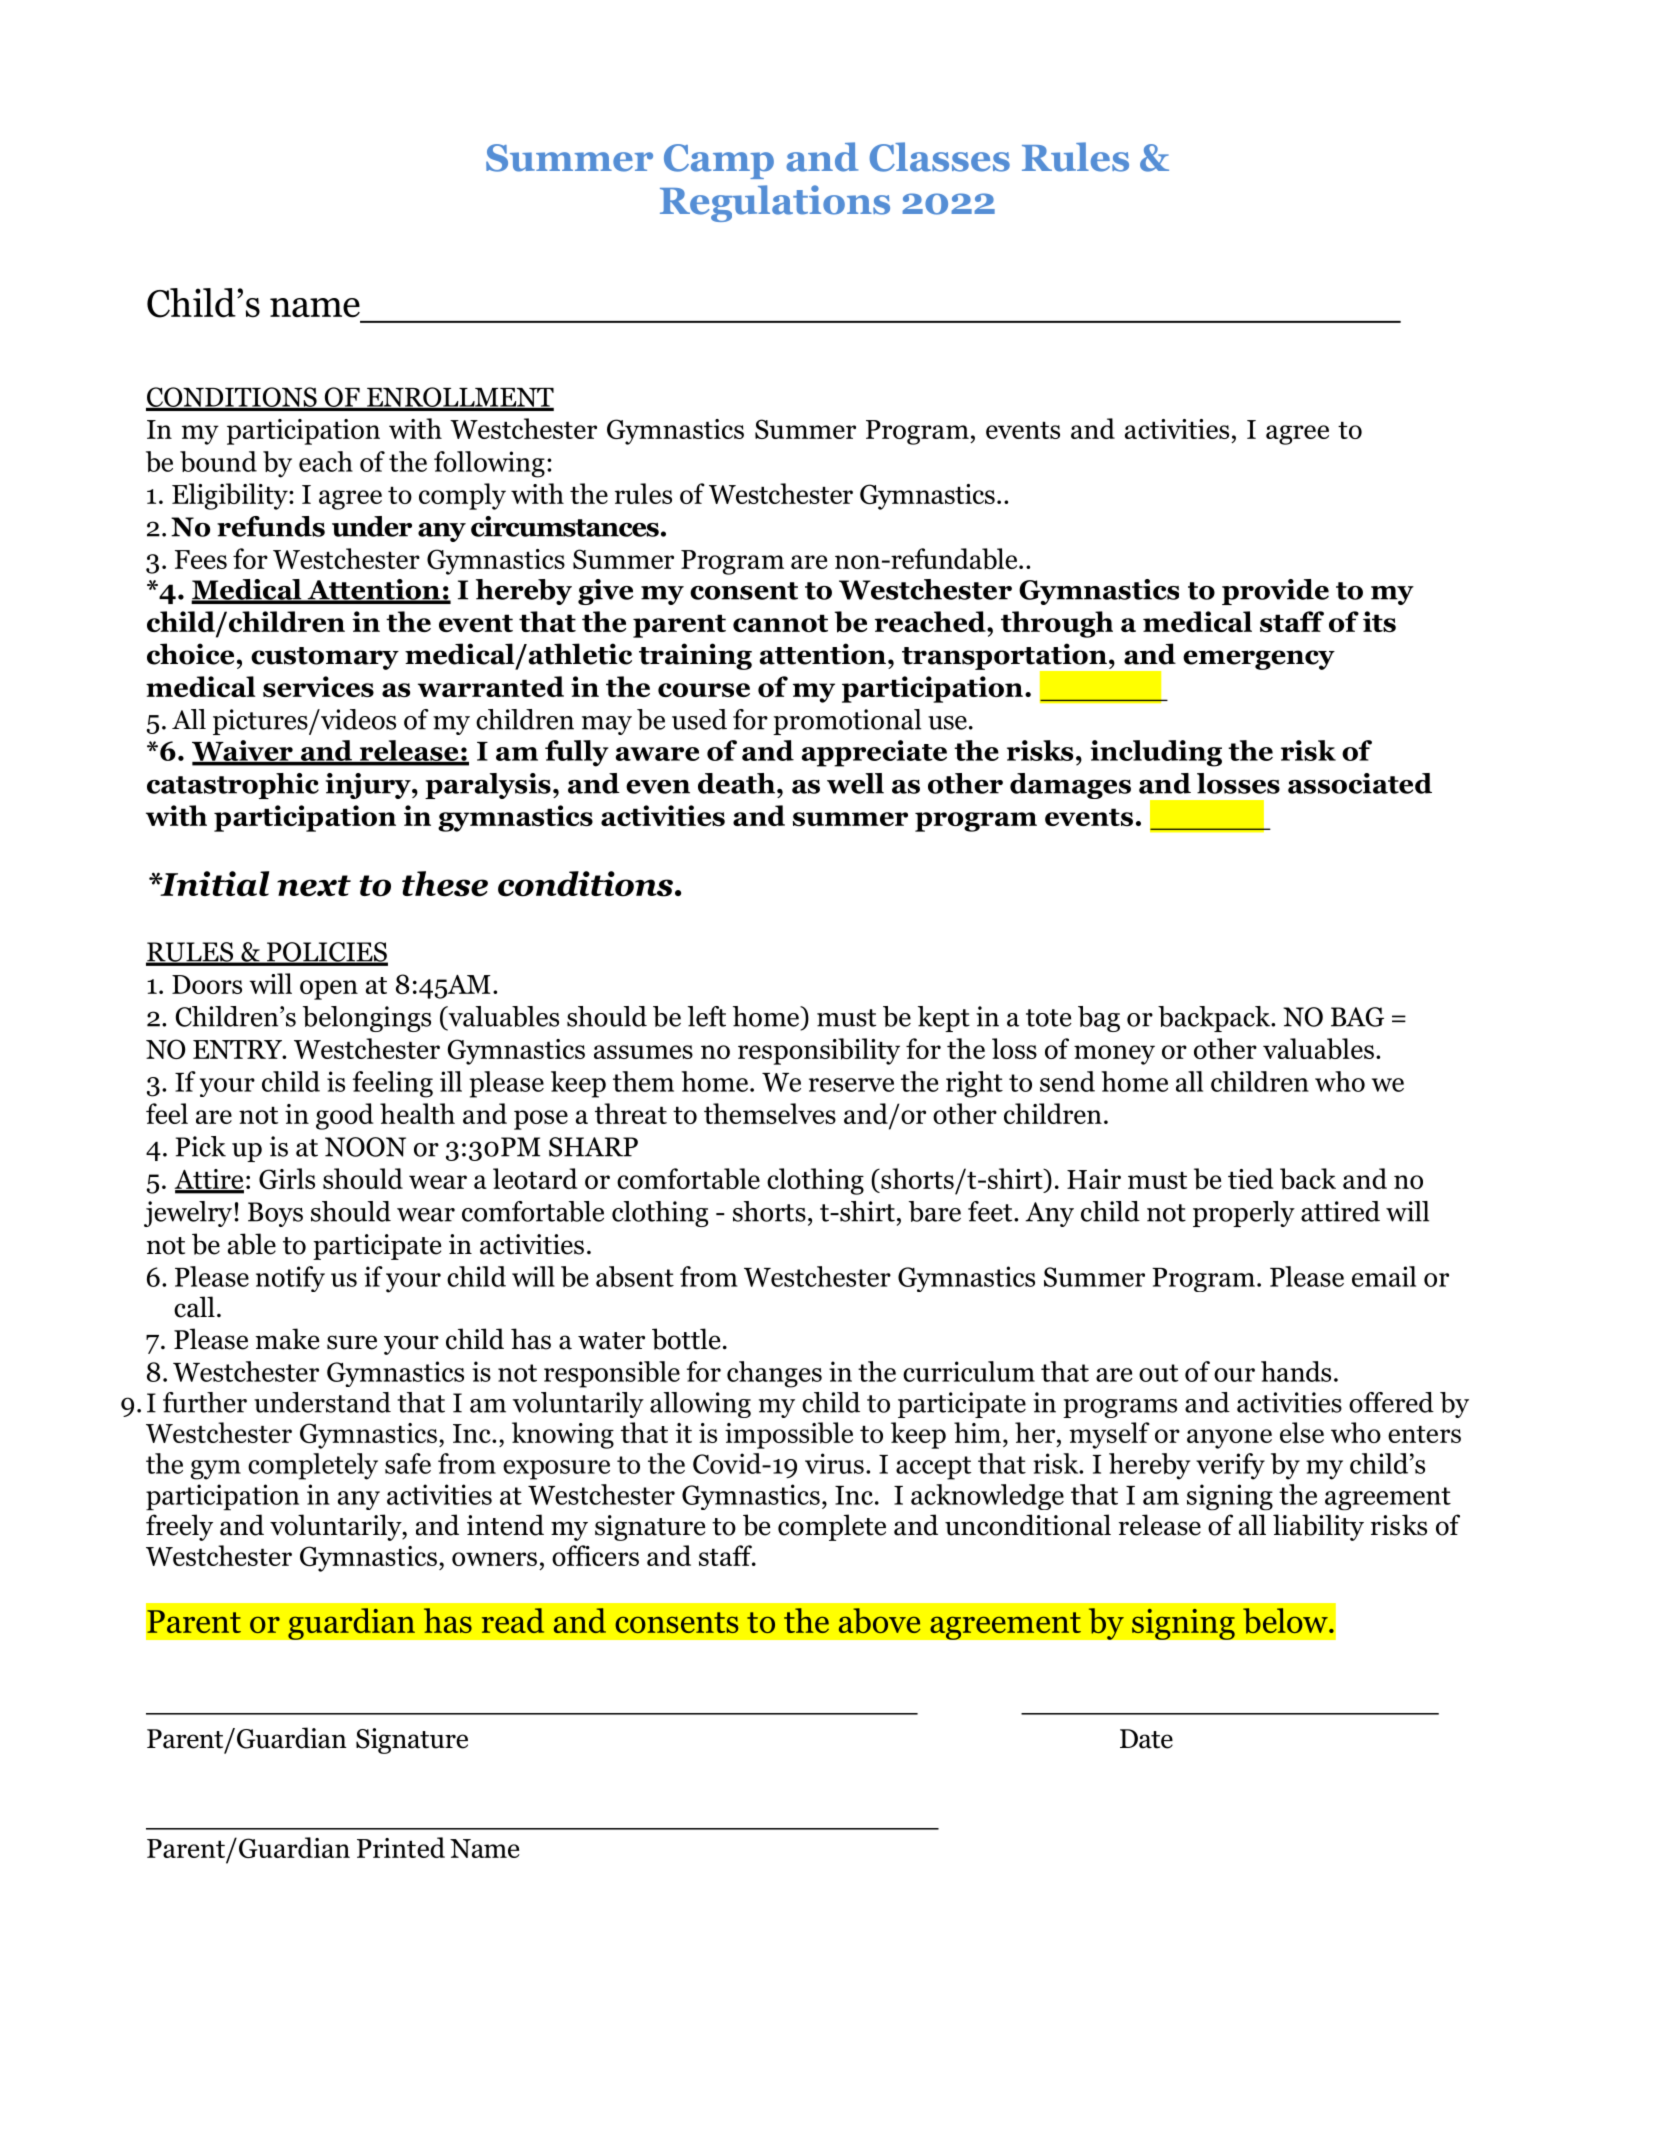  What do you see at coordinates (1146, 1739) in the screenshot?
I see `Date` at bounding box center [1146, 1739].
